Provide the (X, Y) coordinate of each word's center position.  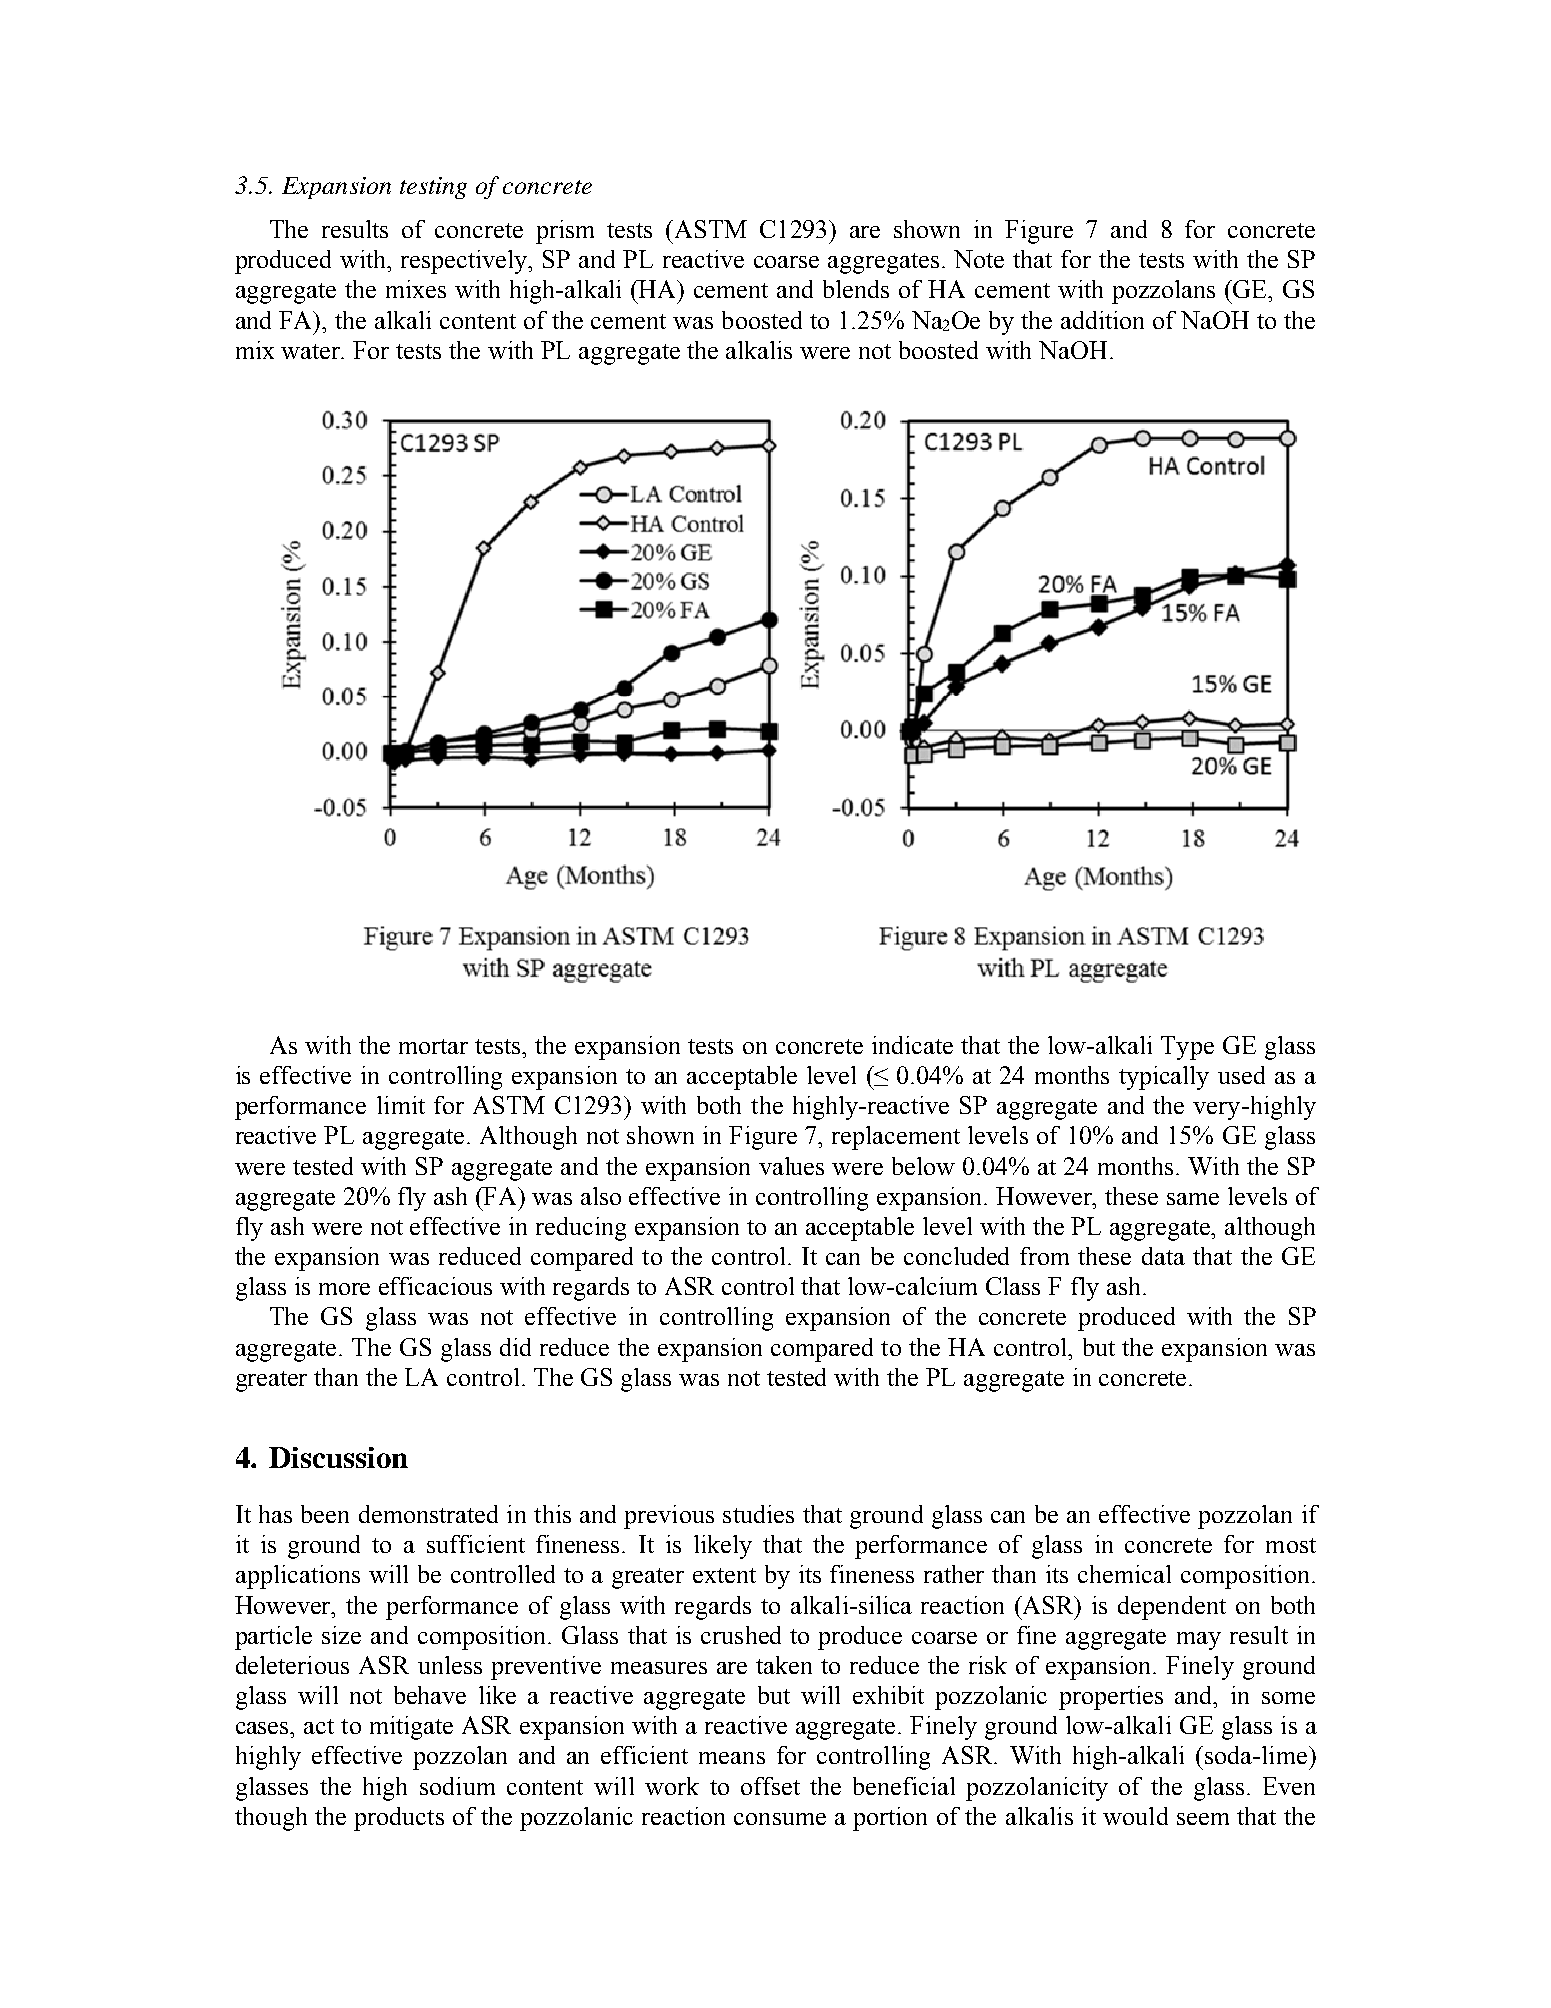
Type (1187, 1048)
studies (758, 1514)
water (312, 351)
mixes (416, 289)
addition (1102, 320)
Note (979, 259)
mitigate (411, 1728)
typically (1164, 1078)
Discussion (338, 1457)
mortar (433, 1046)
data (1163, 1256)
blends (856, 289)
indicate (912, 1045)
